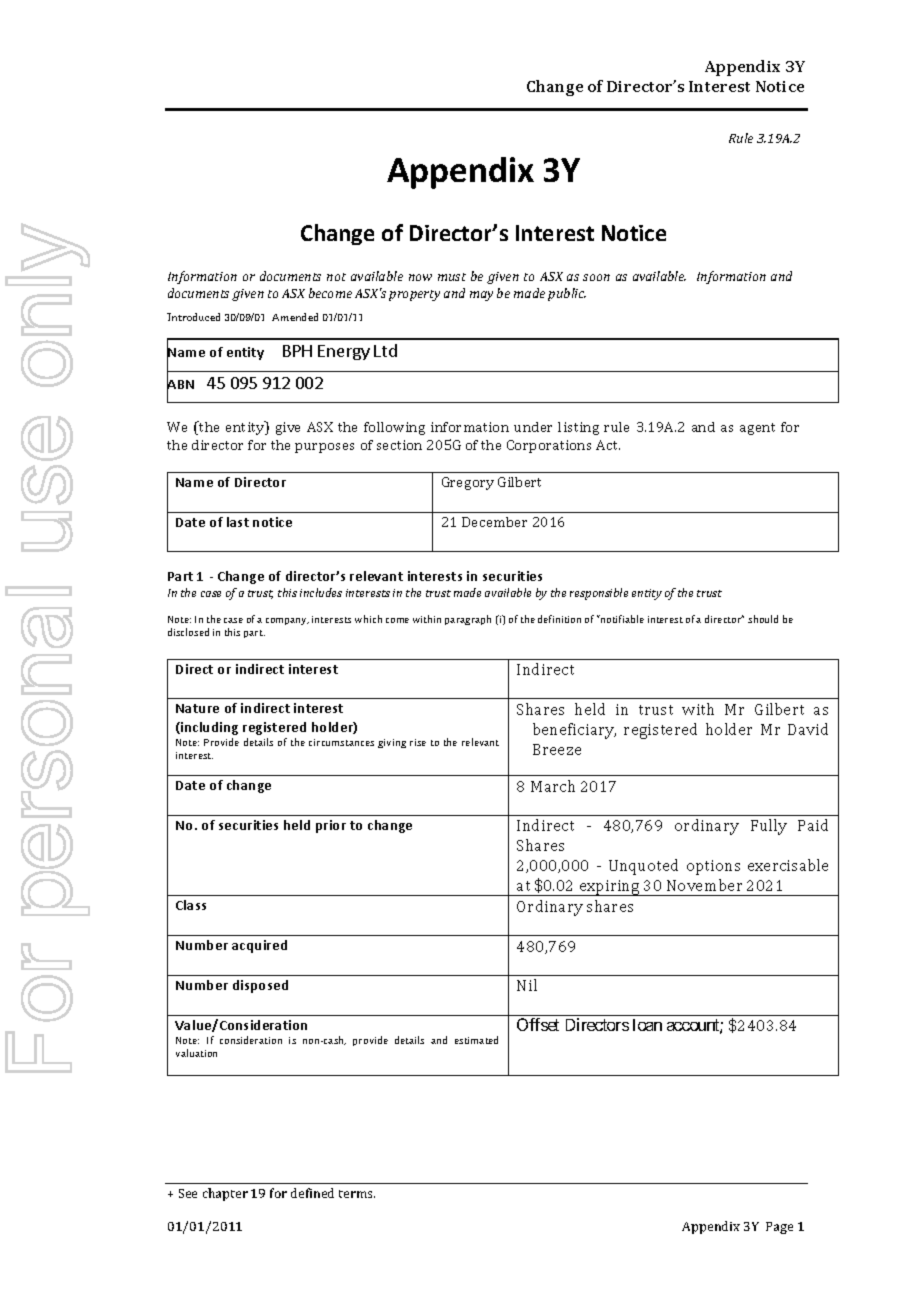 The image size is (924, 1307). Describe the element at coordinates (647, 1025) in the page. I see `loan` at that location.
